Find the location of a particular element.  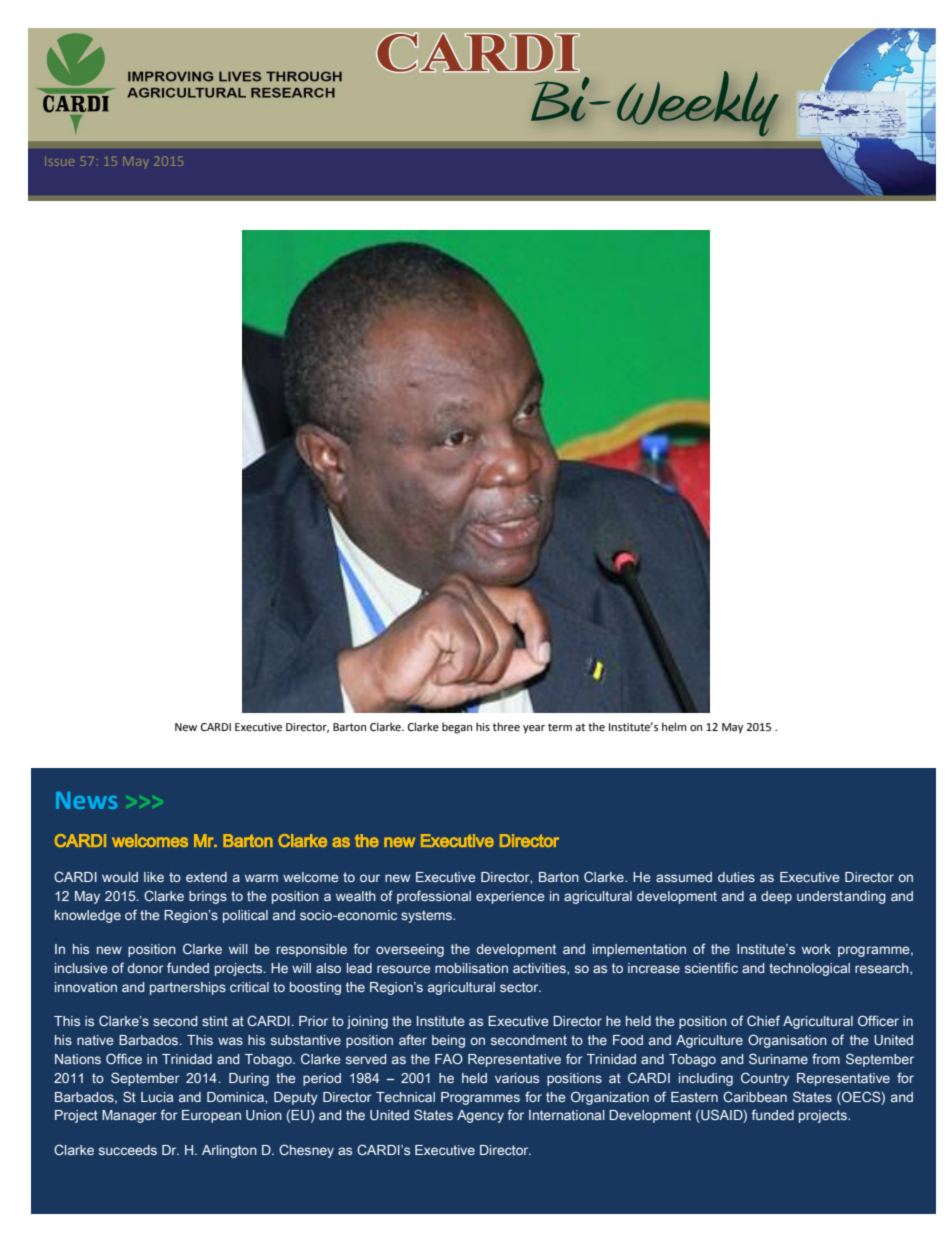

year is located at coordinates (534, 729).
